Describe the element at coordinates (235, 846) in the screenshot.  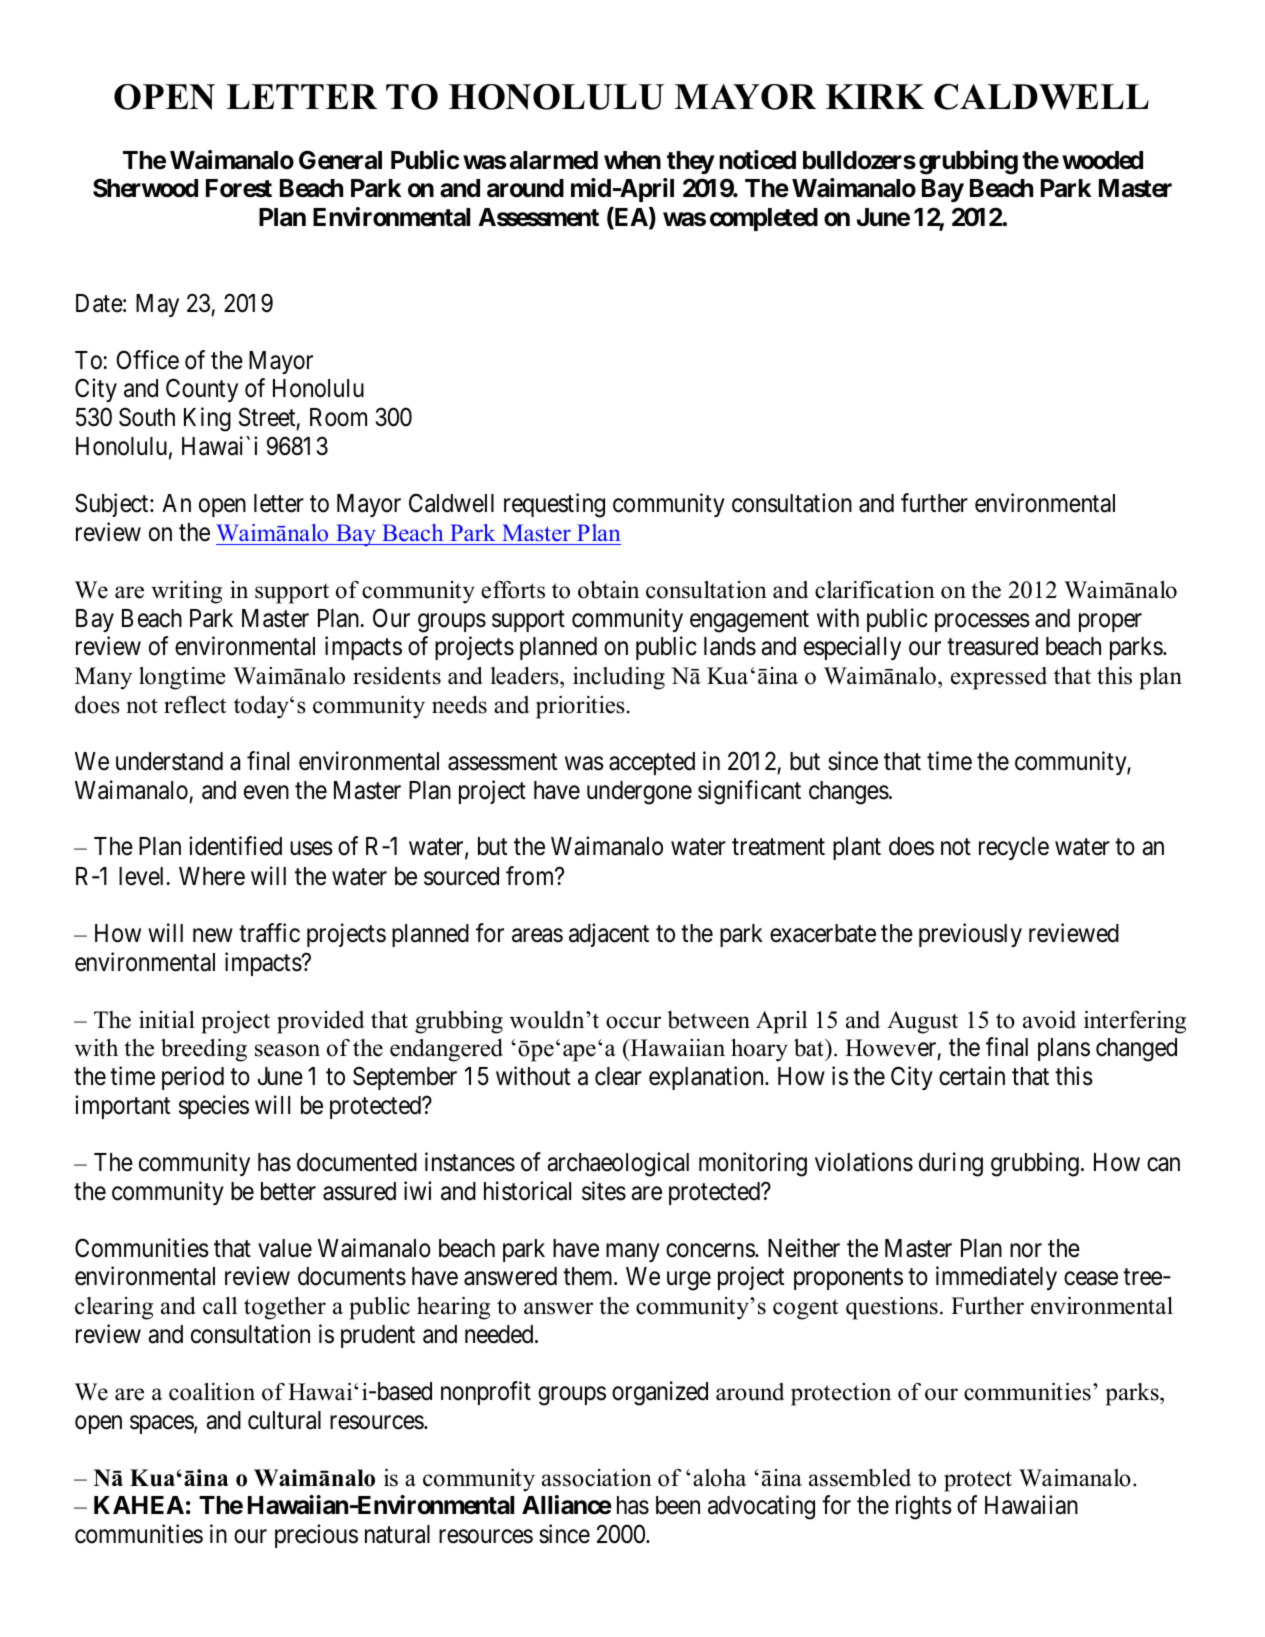
I see `identified` at that location.
